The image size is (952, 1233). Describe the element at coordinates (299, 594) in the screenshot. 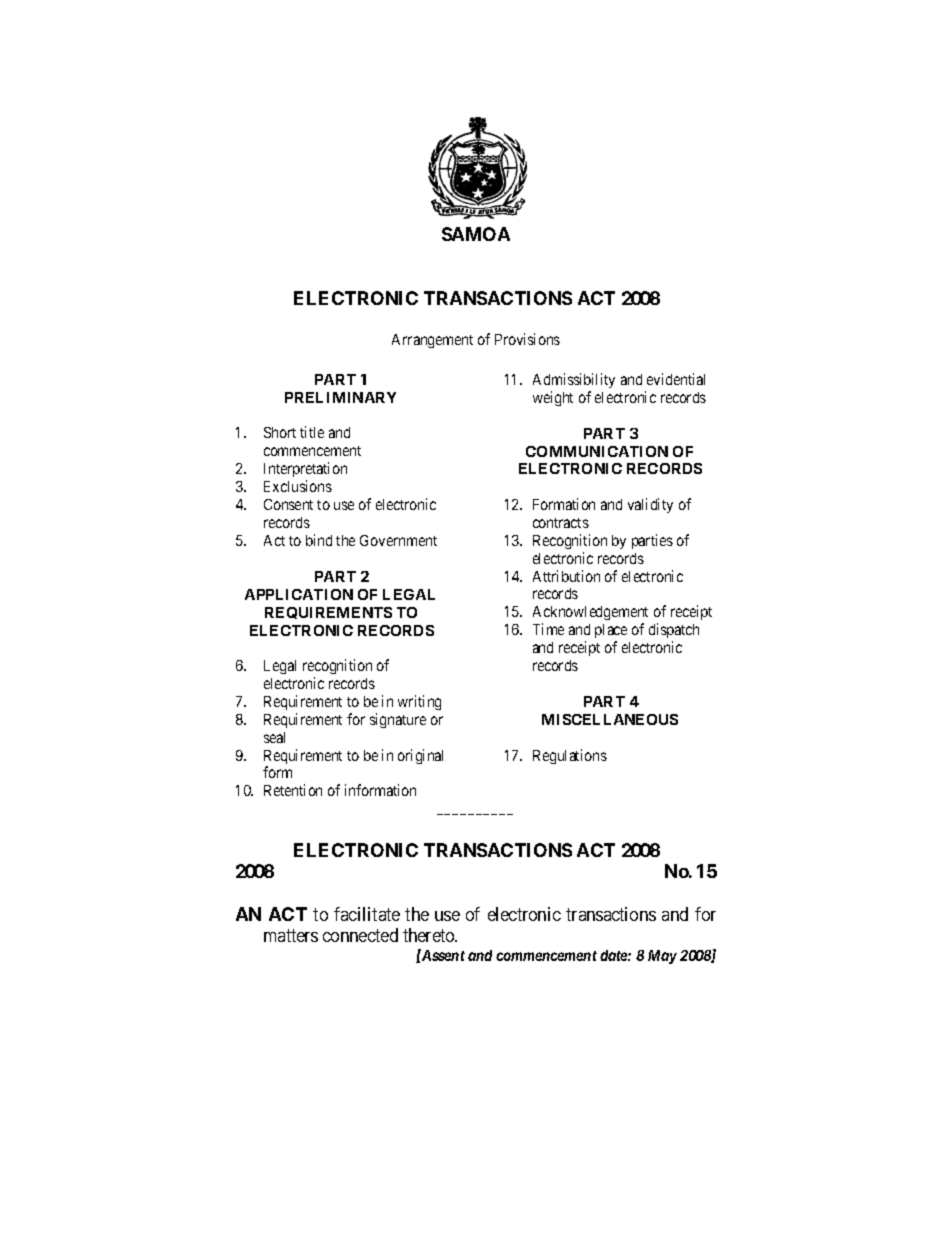

I see `APPLICATION` at that location.
